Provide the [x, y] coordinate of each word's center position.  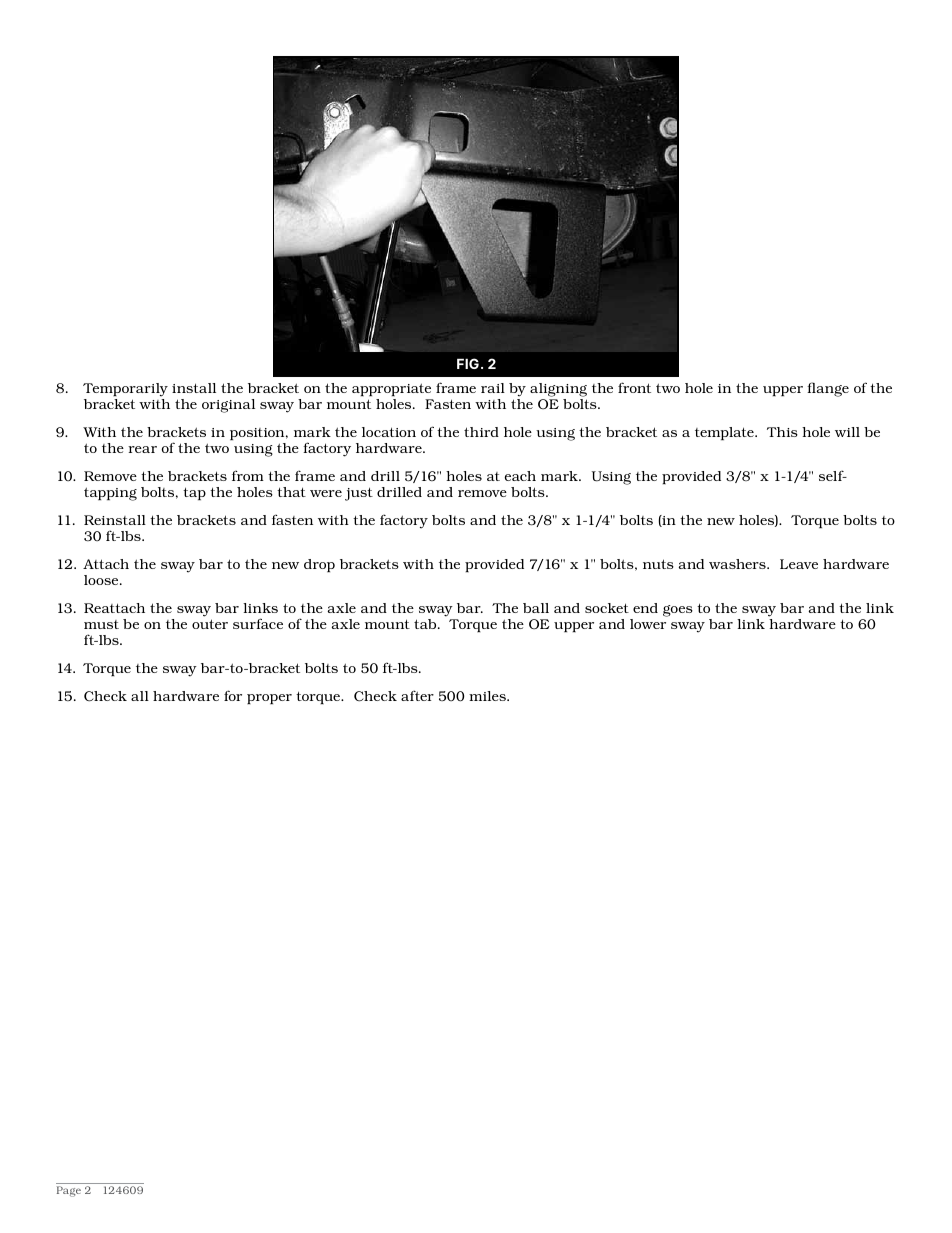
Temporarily [125, 390]
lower [648, 624]
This [782, 432]
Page [69, 1191]
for [233, 695]
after [417, 695]
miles [488, 696]
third [481, 432]
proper [269, 699]
